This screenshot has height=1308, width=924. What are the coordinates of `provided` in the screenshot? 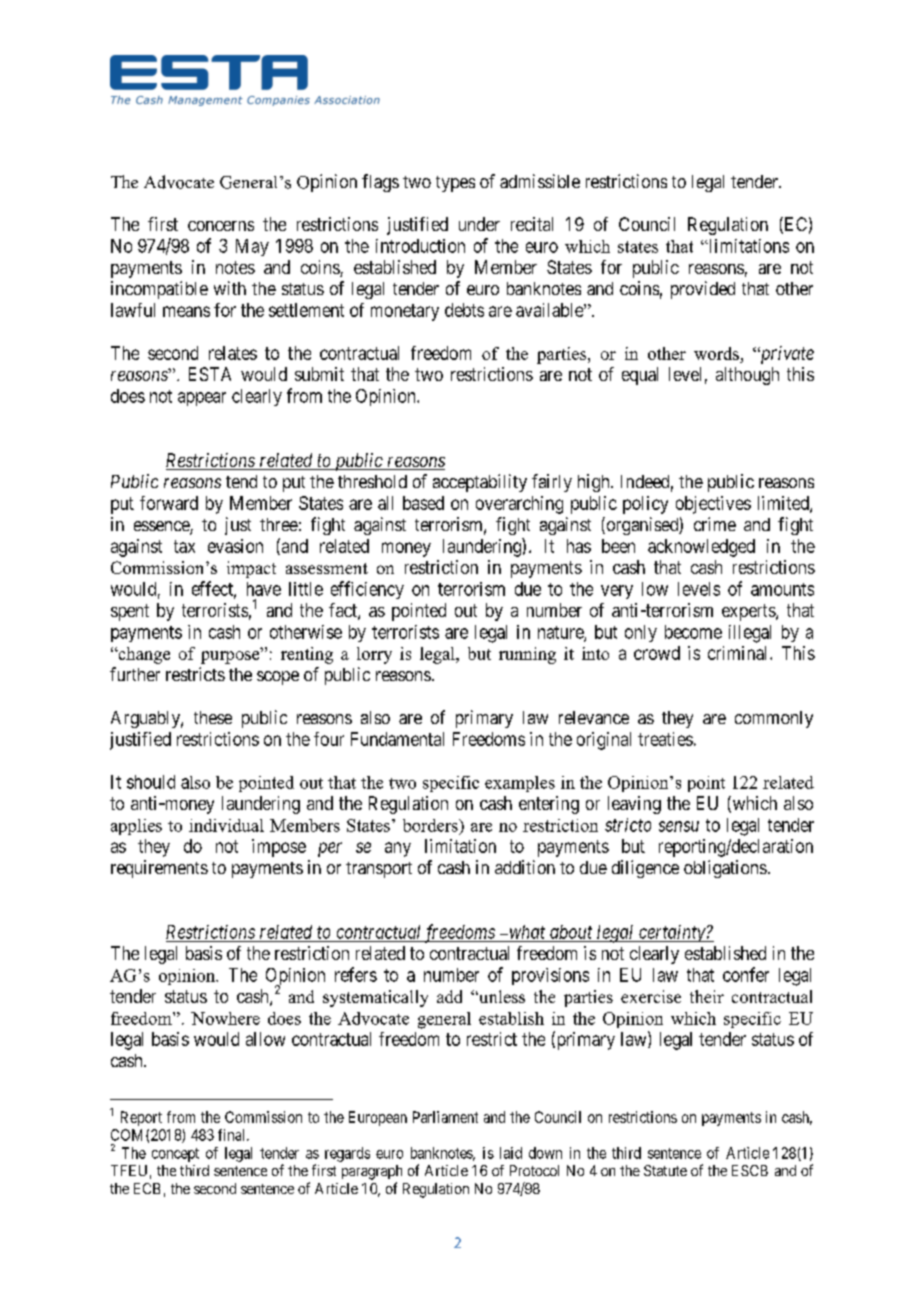 It's located at (703, 290).
